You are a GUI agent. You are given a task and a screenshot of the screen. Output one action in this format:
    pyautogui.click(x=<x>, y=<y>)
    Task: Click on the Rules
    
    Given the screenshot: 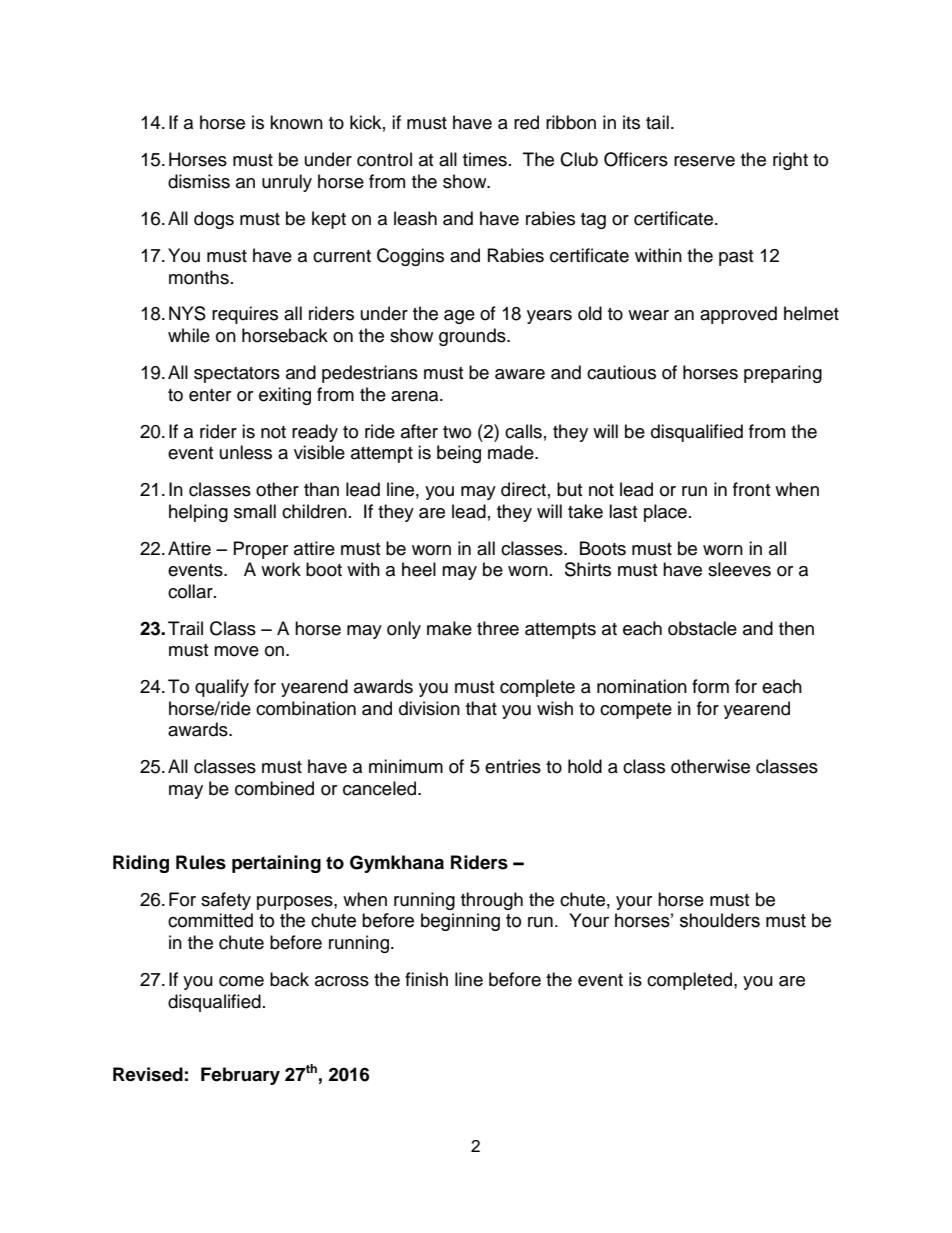 What is the action you would take?
    pyautogui.click(x=201, y=862)
